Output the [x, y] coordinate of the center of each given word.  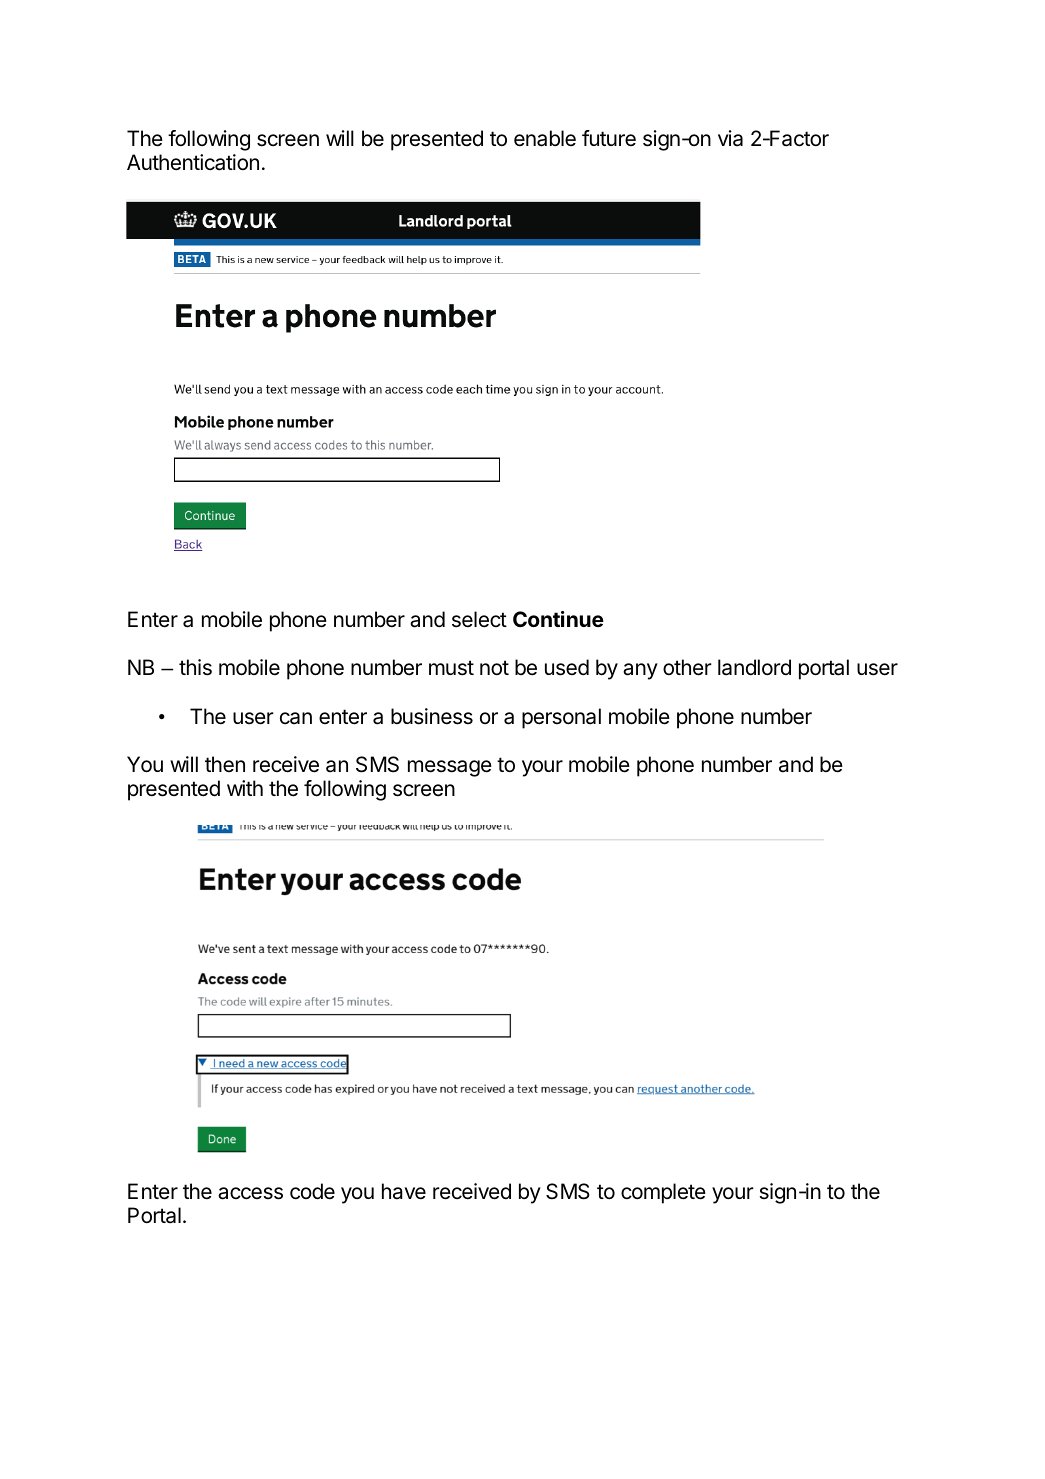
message [450, 768]
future [609, 138]
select [479, 619]
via [730, 138]
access [250, 1193]
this [195, 667]
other [687, 667]
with [245, 788]
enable [545, 138]
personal [561, 718]
